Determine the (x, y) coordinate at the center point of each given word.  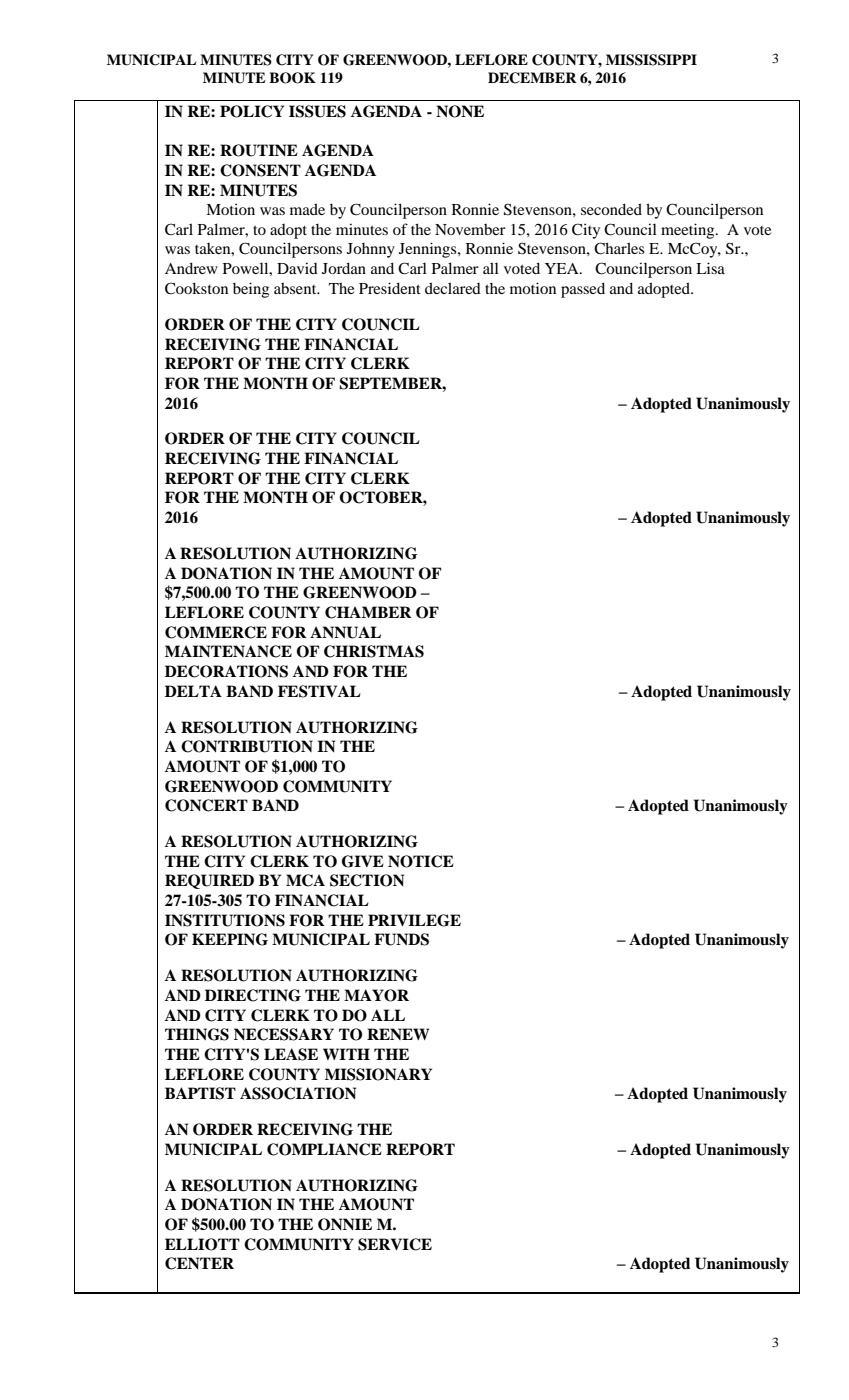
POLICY (252, 111)
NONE (460, 111)
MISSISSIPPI (651, 60)
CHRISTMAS (374, 651)
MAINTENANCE (228, 651)
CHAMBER (368, 612)
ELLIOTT (202, 1244)
